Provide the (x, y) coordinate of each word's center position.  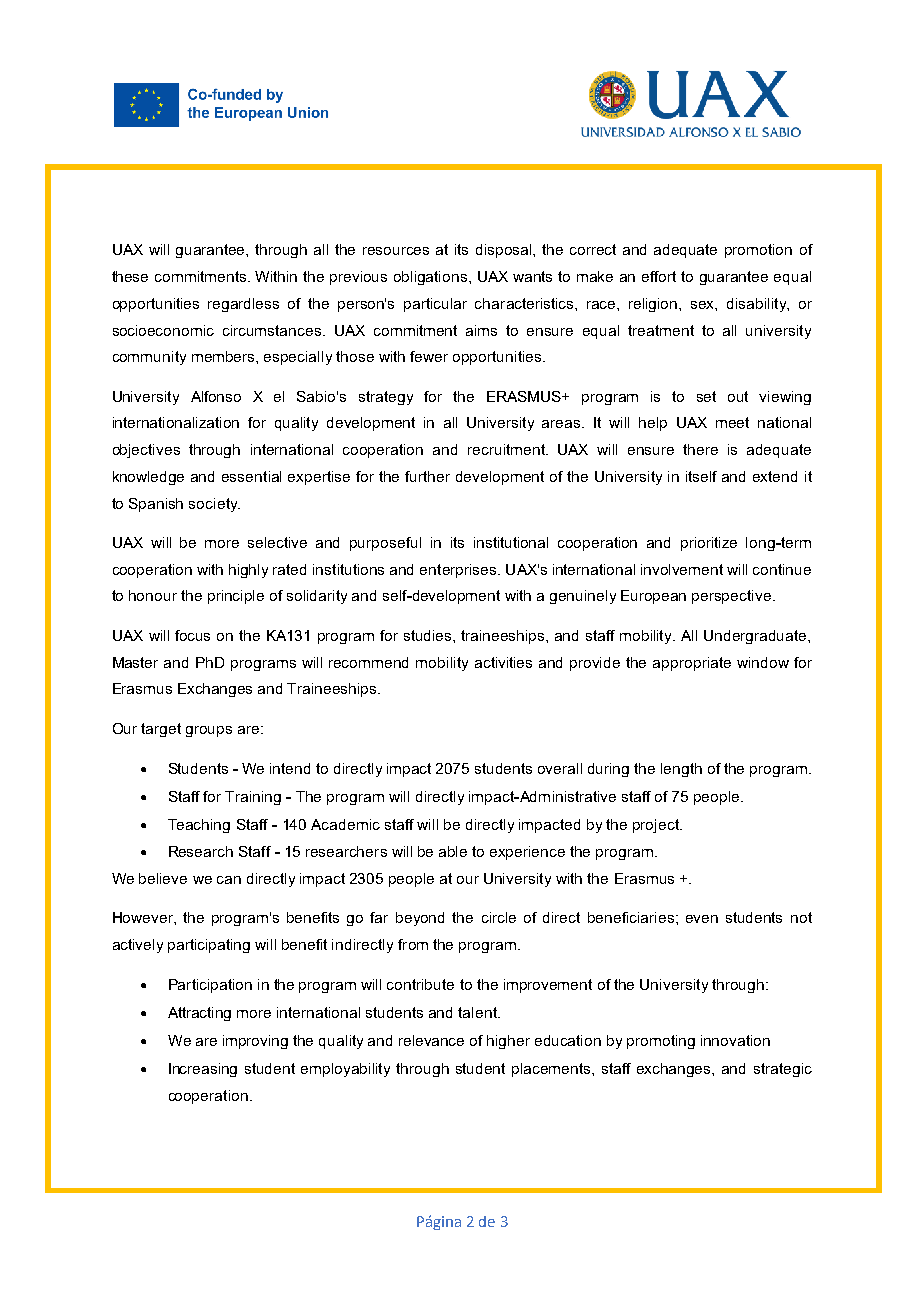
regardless (243, 305)
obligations (432, 278)
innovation (735, 1040)
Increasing (203, 1070)
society (214, 505)
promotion (758, 251)
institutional (511, 542)
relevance (431, 1040)
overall (560, 768)
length (681, 770)
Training (253, 798)
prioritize (709, 544)
